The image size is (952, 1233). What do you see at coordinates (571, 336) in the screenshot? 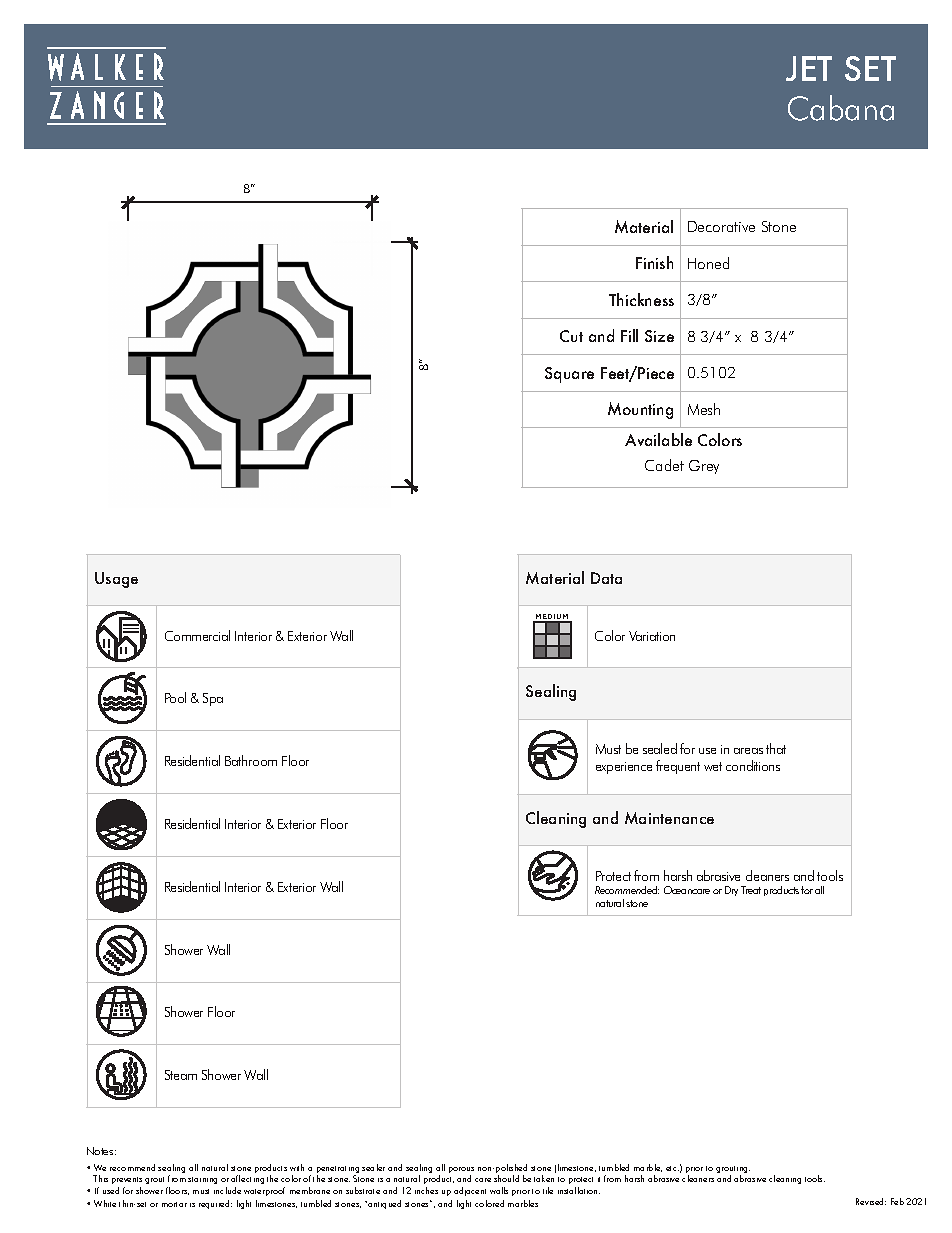
I see `Cut` at bounding box center [571, 336].
